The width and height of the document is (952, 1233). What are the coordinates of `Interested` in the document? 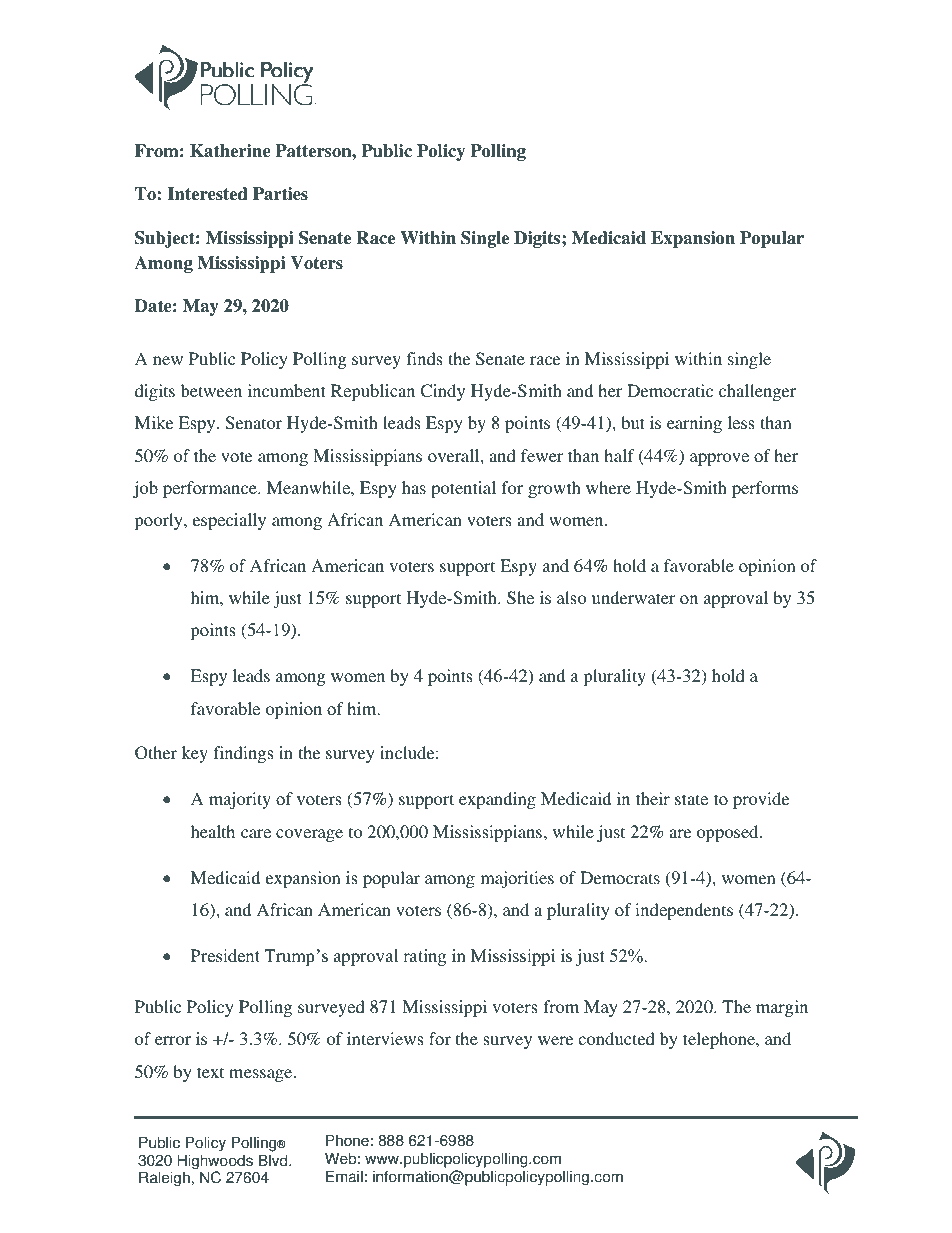 It's located at (208, 194).
